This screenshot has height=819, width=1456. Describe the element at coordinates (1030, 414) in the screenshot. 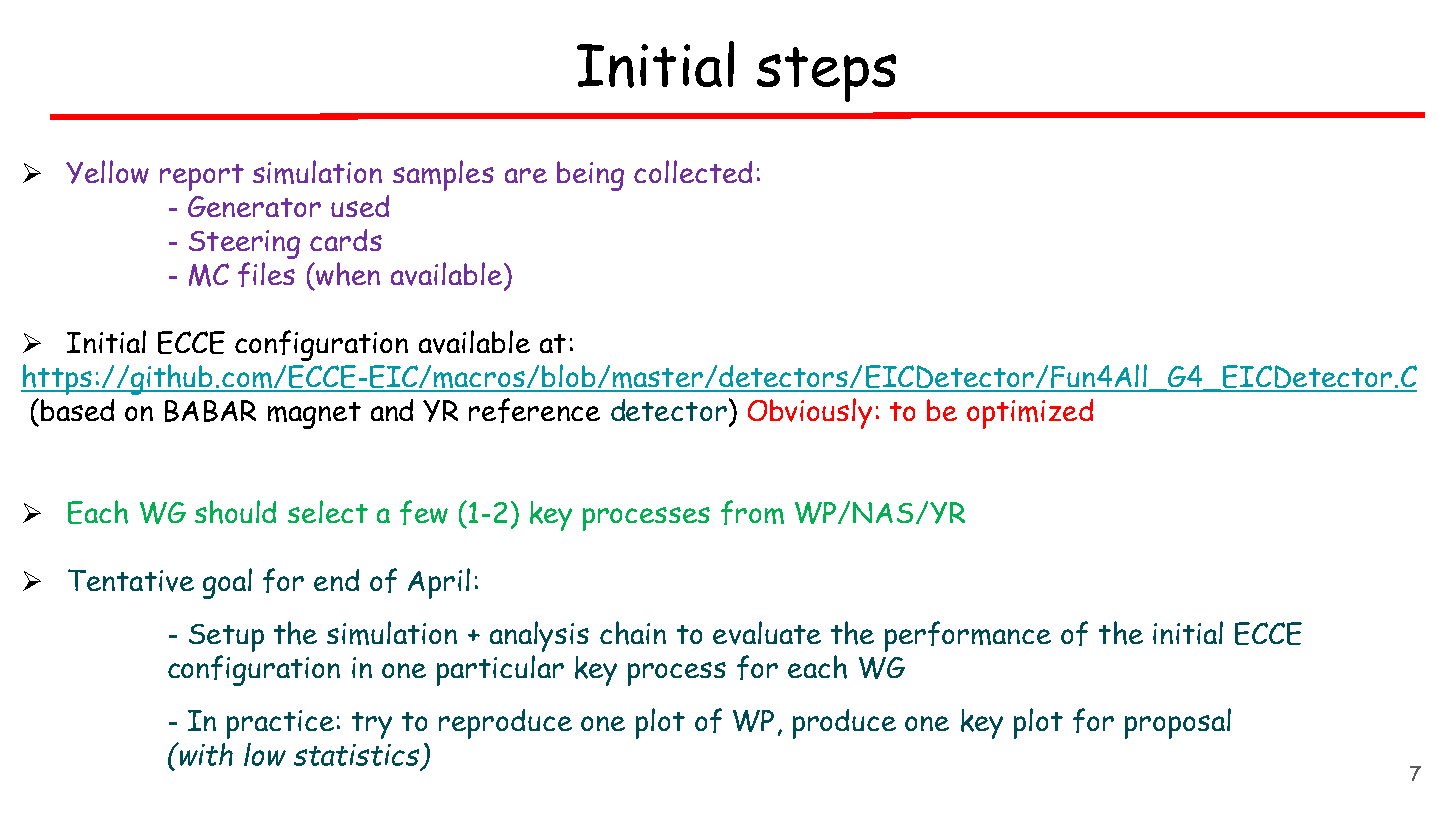

I see `optimized` at that location.
